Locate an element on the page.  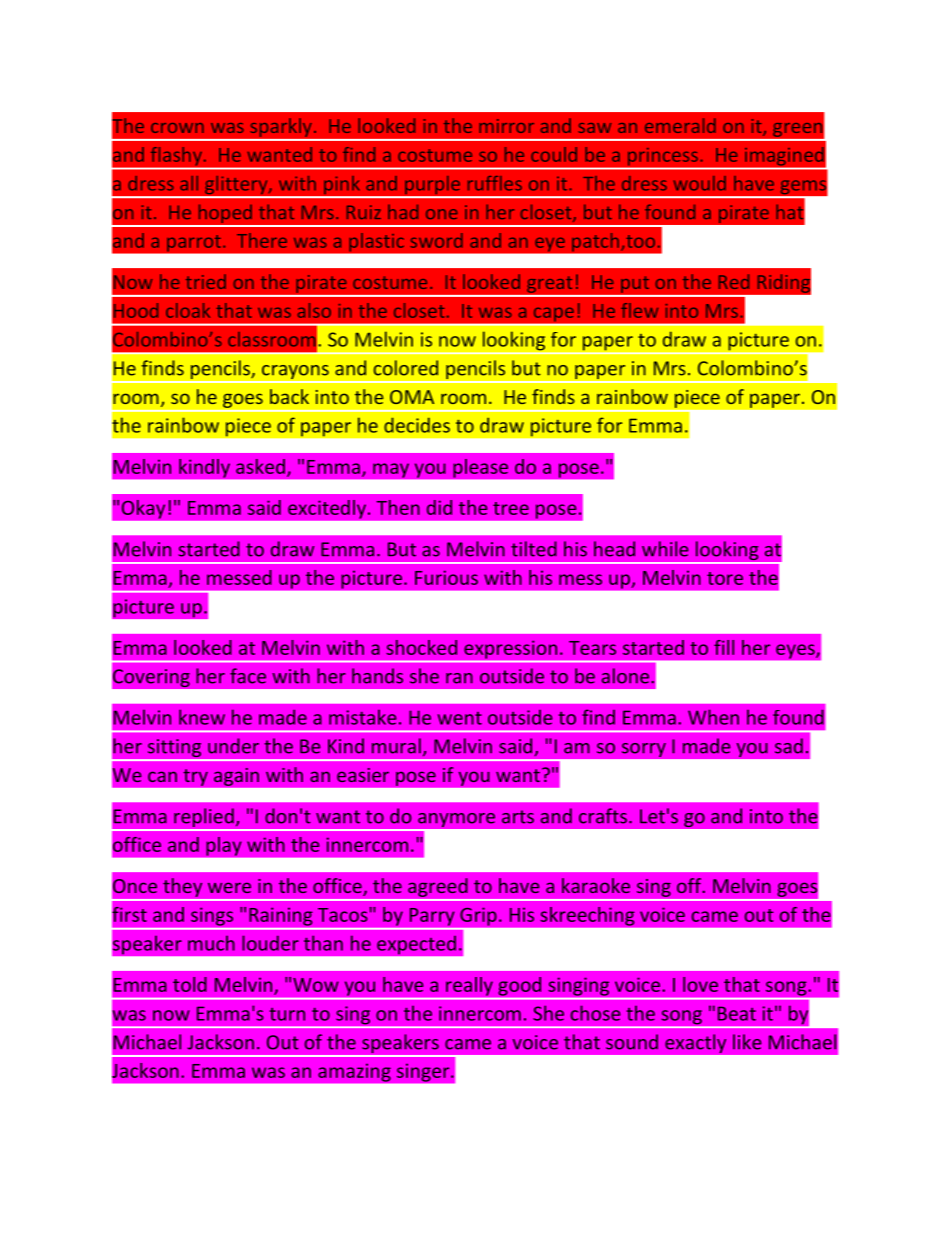
face is located at coordinates (248, 676).
